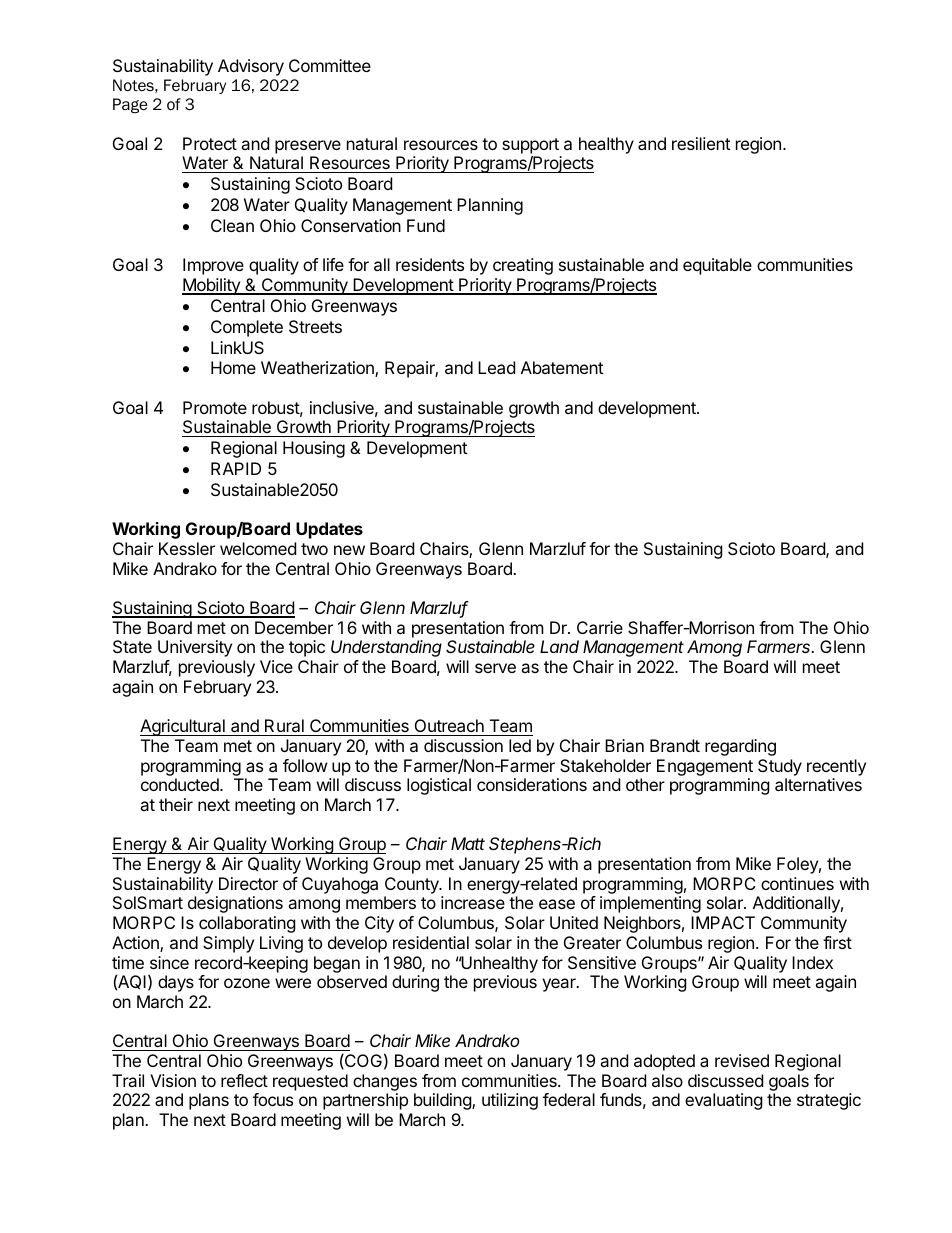 The width and height of the page is (952, 1233). I want to click on new, so click(349, 550).
